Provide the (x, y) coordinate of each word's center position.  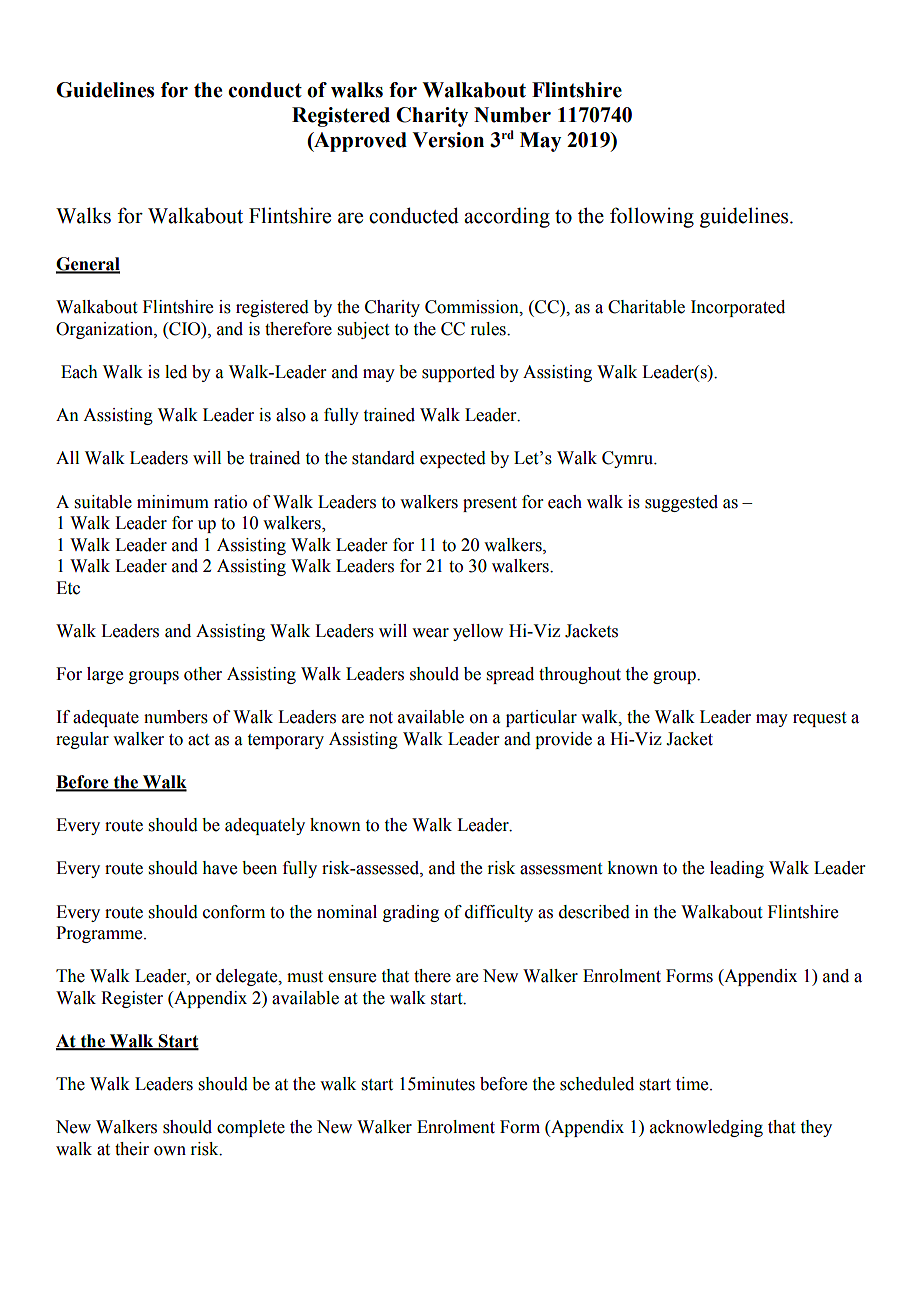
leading (737, 869)
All (67, 457)
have (219, 868)
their (132, 1149)
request (819, 719)
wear (430, 633)
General (88, 265)
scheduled (597, 1084)
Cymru (629, 459)
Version (448, 140)
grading (411, 913)
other (203, 674)
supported (458, 373)
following (652, 217)
